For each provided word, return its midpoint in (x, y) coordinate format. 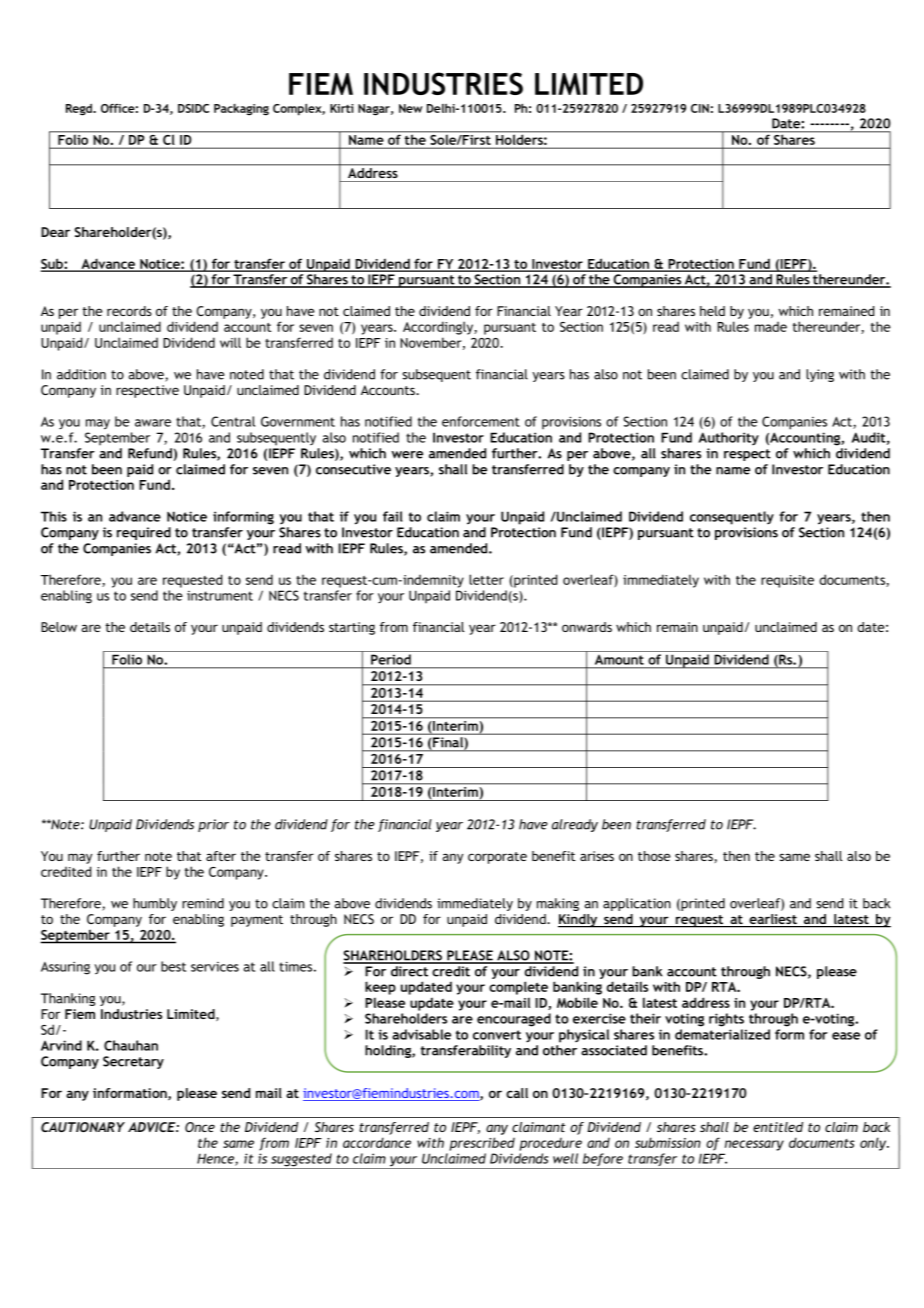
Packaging (241, 110)
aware (153, 423)
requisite (787, 581)
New (411, 108)
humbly (155, 904)
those (654, 856)
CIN (700, 108)
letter (486, 579)
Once (200, 1127)
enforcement (481, 421)
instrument (220, 596)
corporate (497, 858)
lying (820, 375)
